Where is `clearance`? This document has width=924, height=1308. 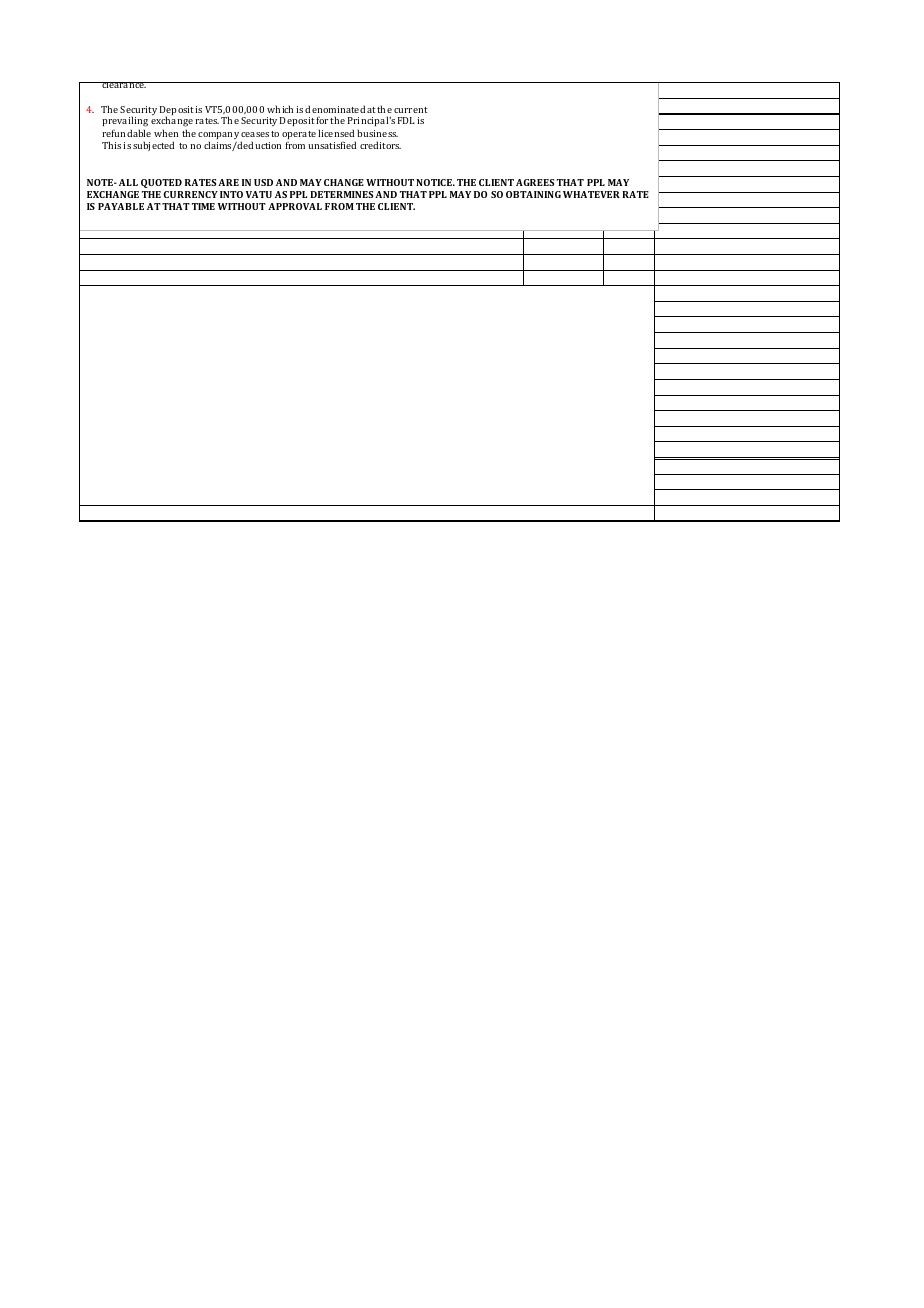
clearance is located at coordinates (123, 85).
